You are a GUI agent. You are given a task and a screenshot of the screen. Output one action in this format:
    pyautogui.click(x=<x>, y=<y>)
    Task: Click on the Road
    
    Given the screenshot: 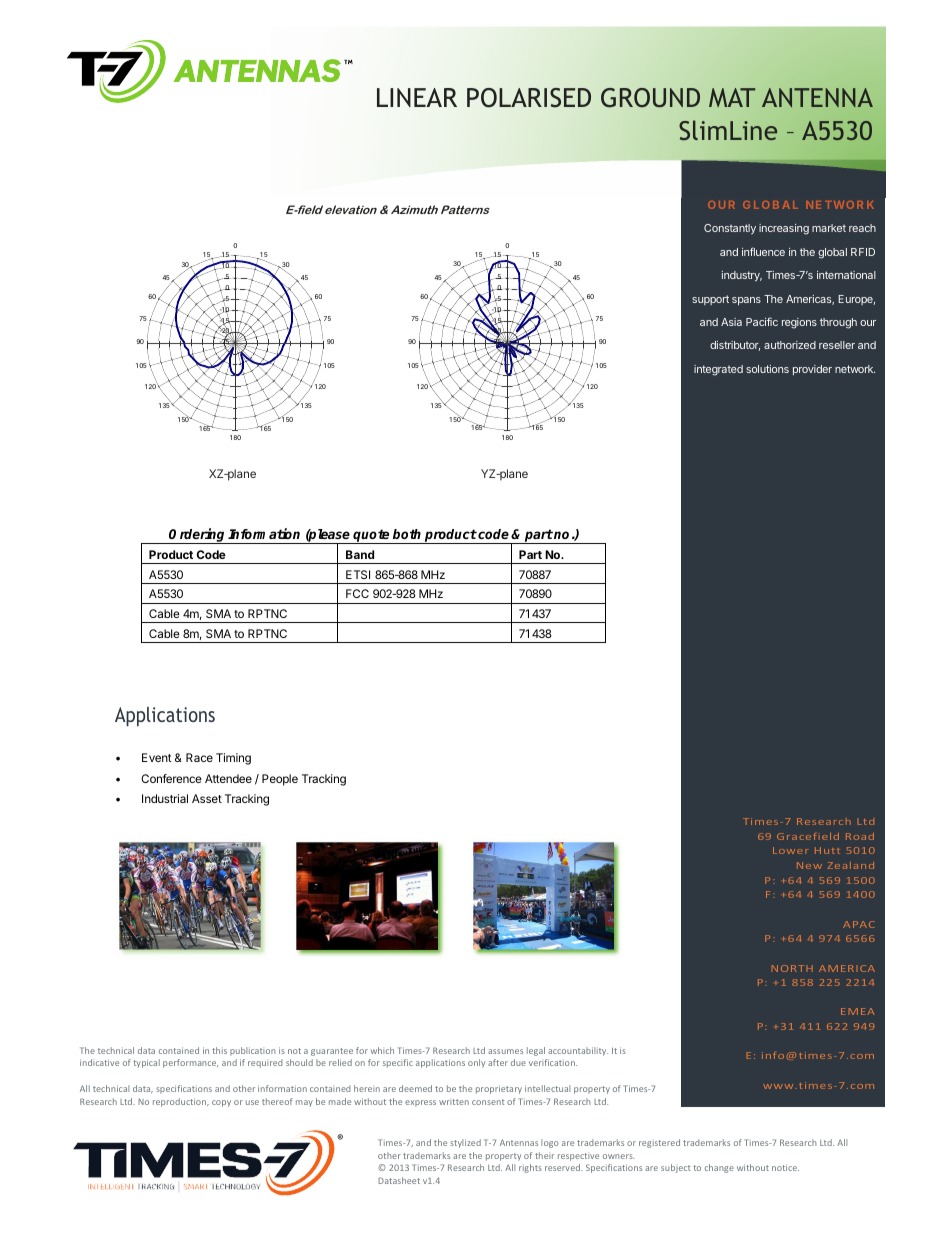 What is the action you would take?
    pyautogui.click(x=860, y=836)
